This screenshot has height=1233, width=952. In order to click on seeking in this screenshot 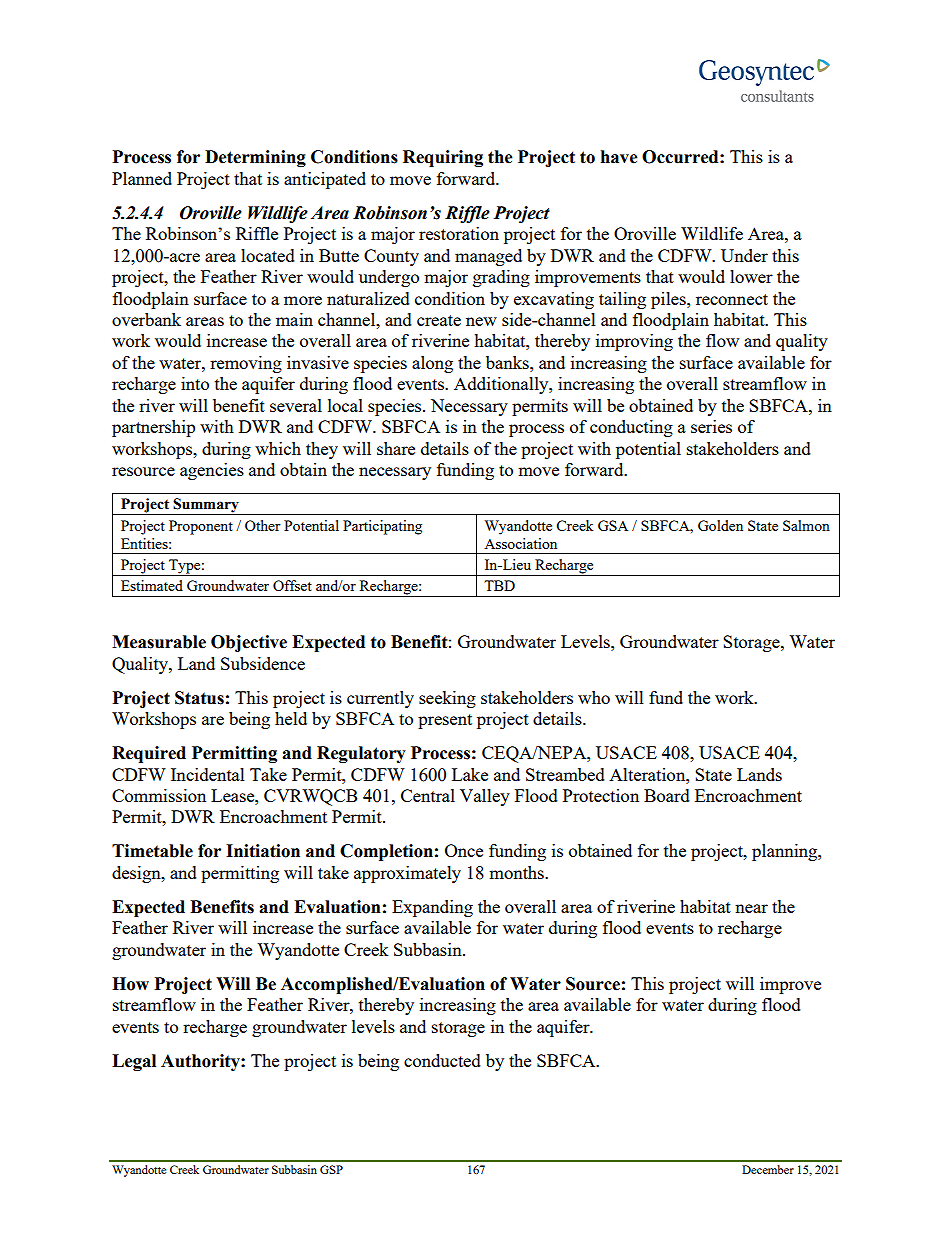, I will do `click(447, 699)`.
